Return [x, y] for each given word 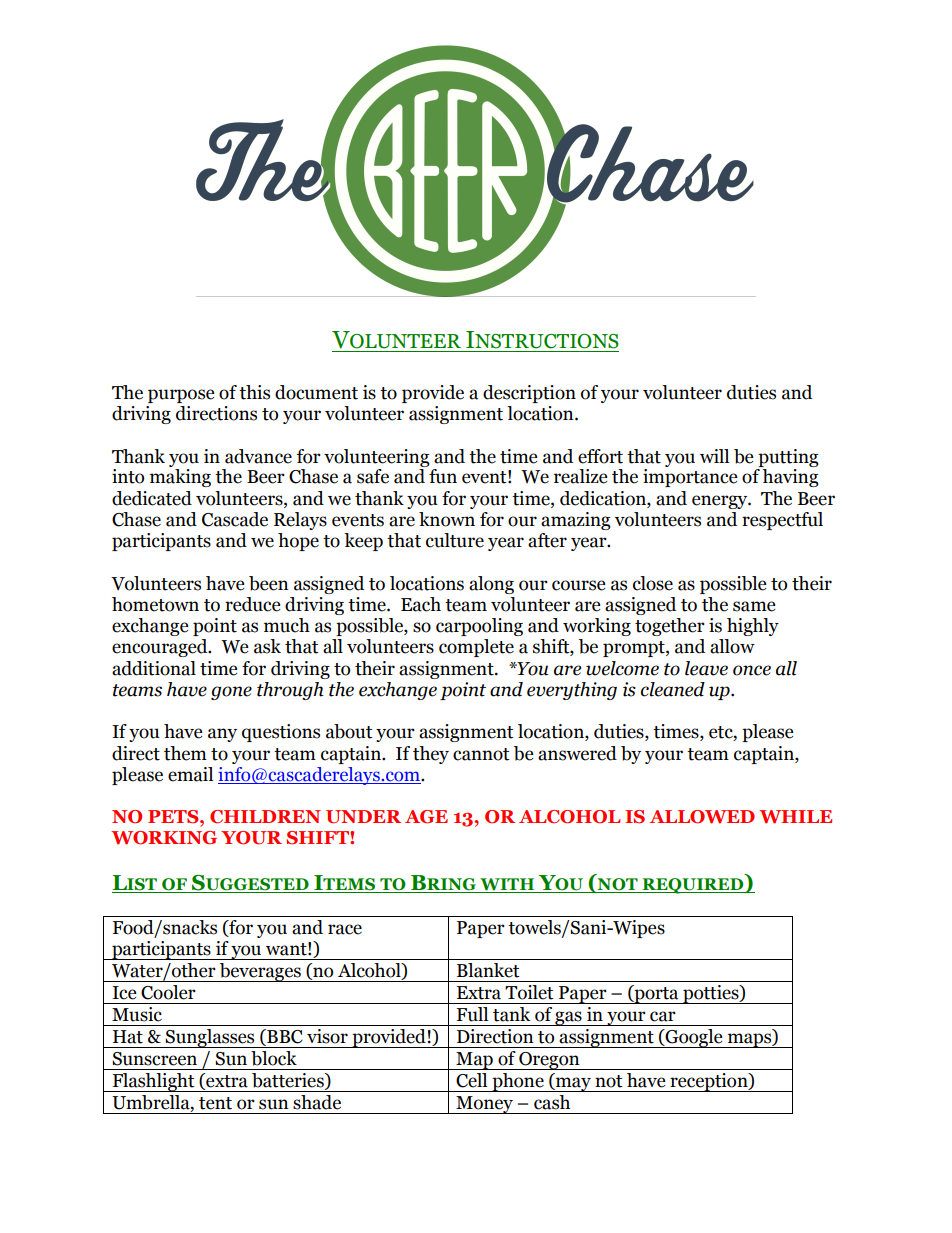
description [529, 394]
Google [694, 1038]
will [714, 456]
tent [215, 1103]
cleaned [673, 689]
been [269, 583]
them [185, 753]
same [754, 606]
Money [485, 1105]
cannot [481, 754]
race [345, 929]
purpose [181, 396]
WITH [507, 885]
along [491, 585]
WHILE [795, 817]
